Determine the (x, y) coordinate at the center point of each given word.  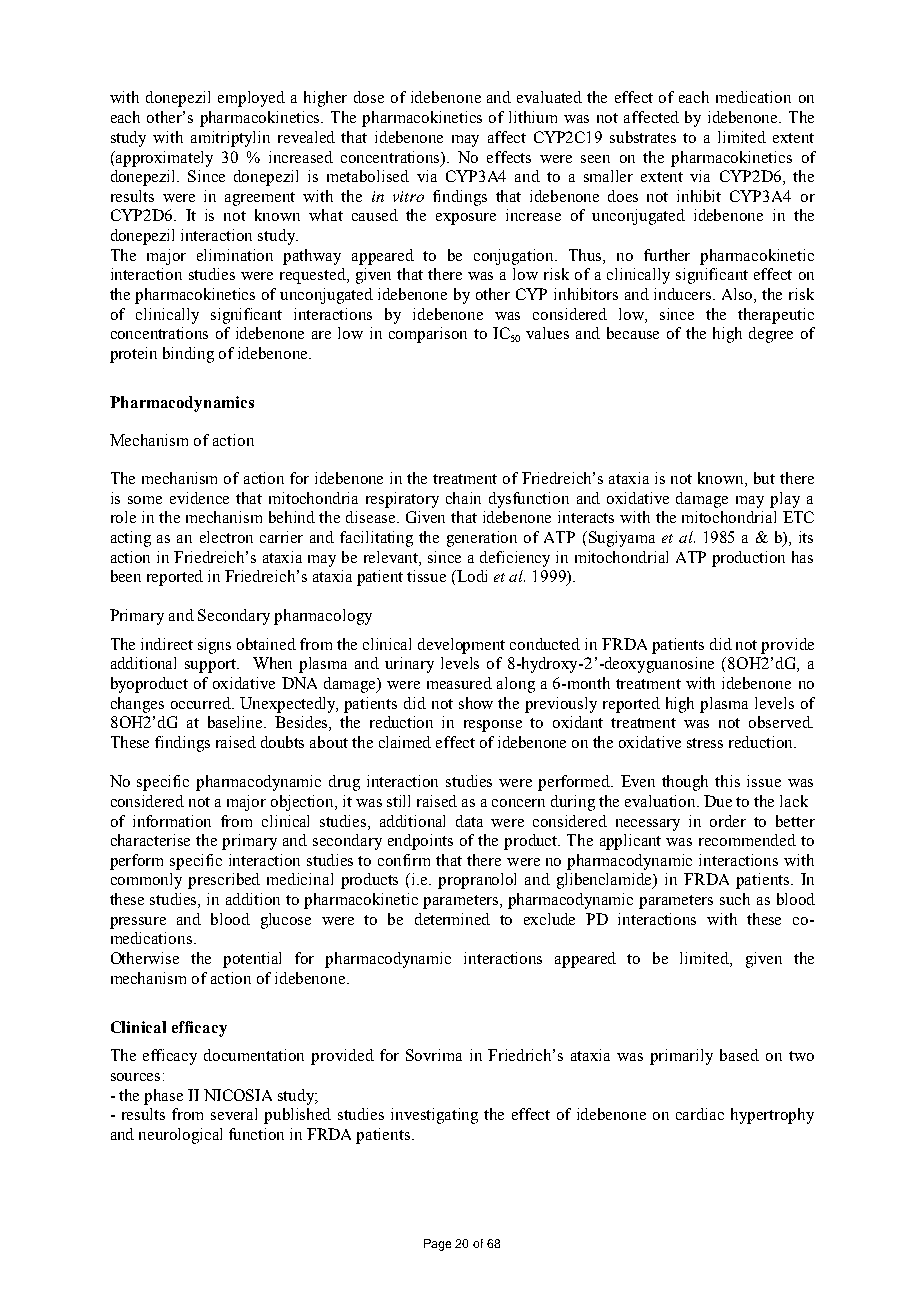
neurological (180, 1136)
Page (437, 1245)
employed (251, 99)
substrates (643, 137)
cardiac (700, 1114)
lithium (533, 117)
